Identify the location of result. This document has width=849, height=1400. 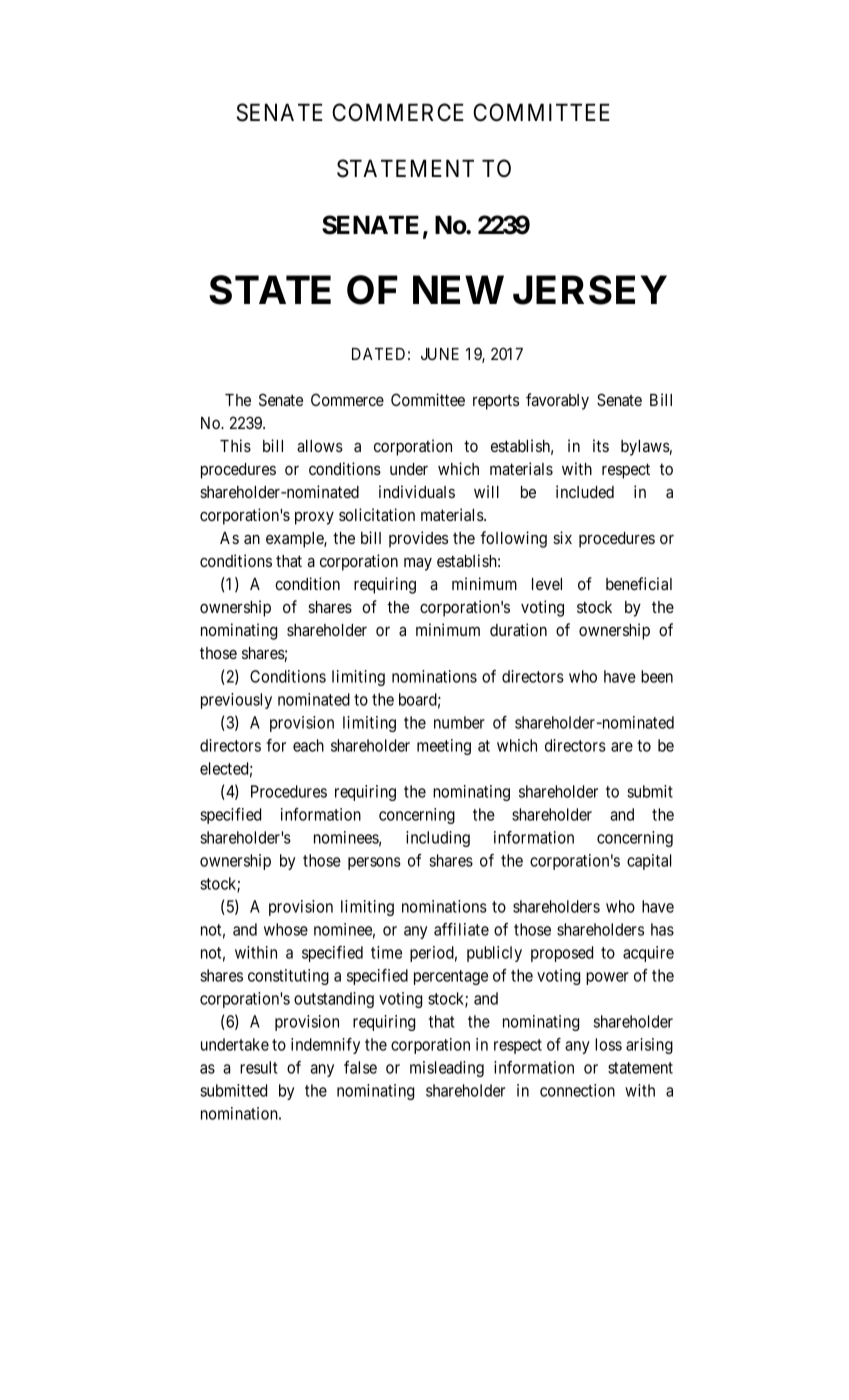
(258, 1067).
